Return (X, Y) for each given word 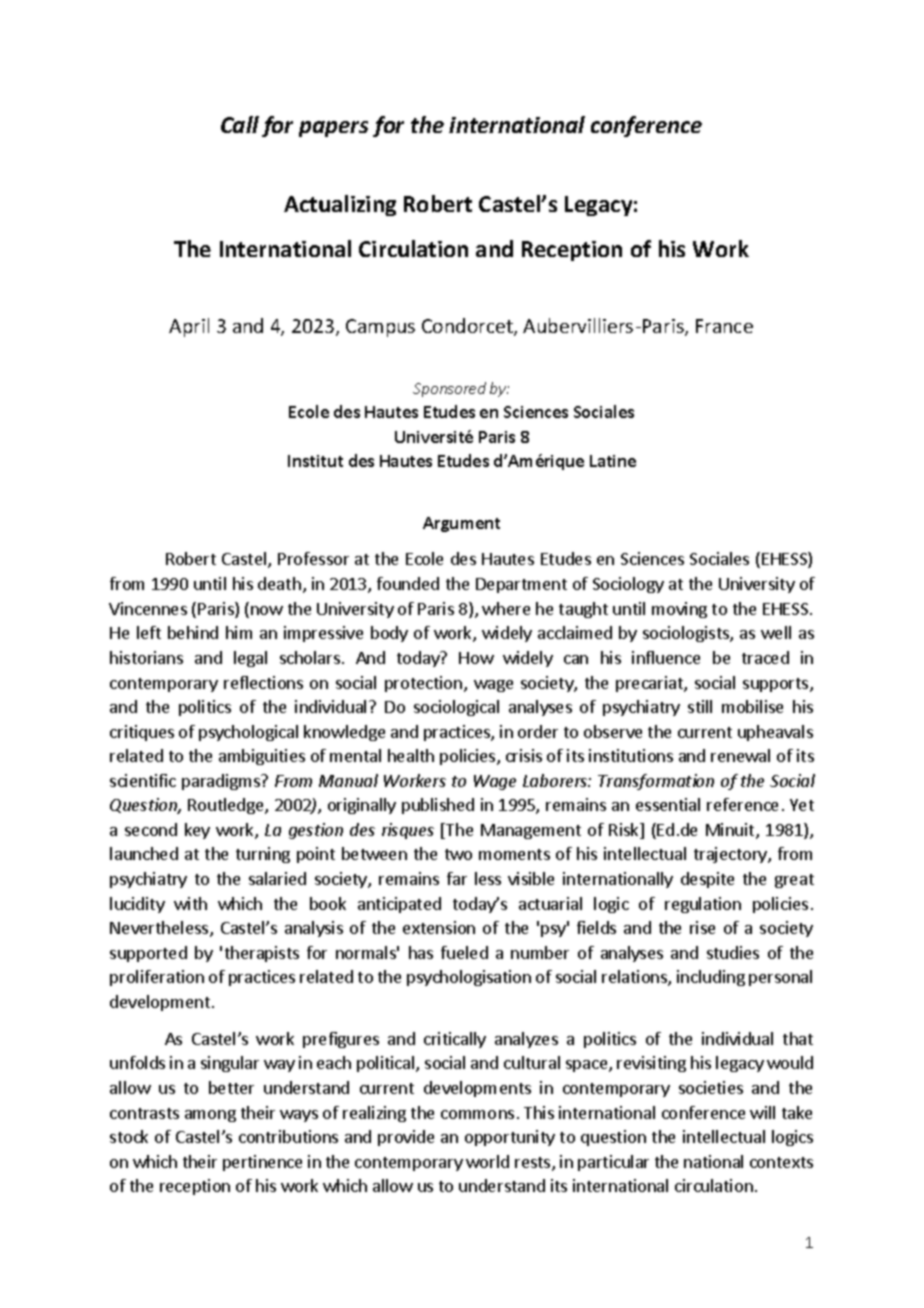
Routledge (227, 806)
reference (742, 804)
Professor (313, 558)
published (438, 806)
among (210, 1116)
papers (333, 129)
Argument (461, 524)
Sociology (628, 585)
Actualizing (340, 205)
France (724, 326)
